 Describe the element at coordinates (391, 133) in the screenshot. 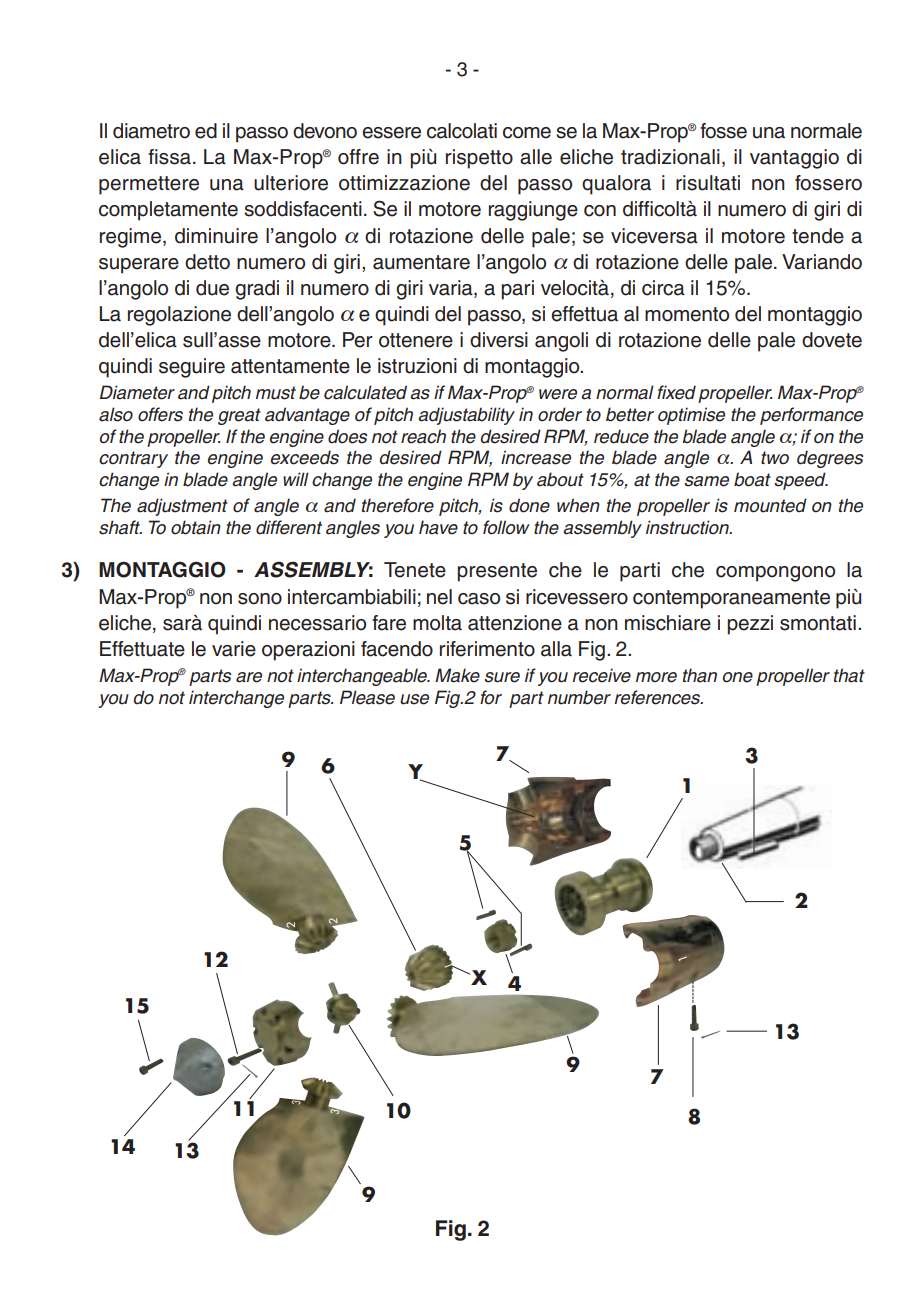

I see `essere` at that location.
